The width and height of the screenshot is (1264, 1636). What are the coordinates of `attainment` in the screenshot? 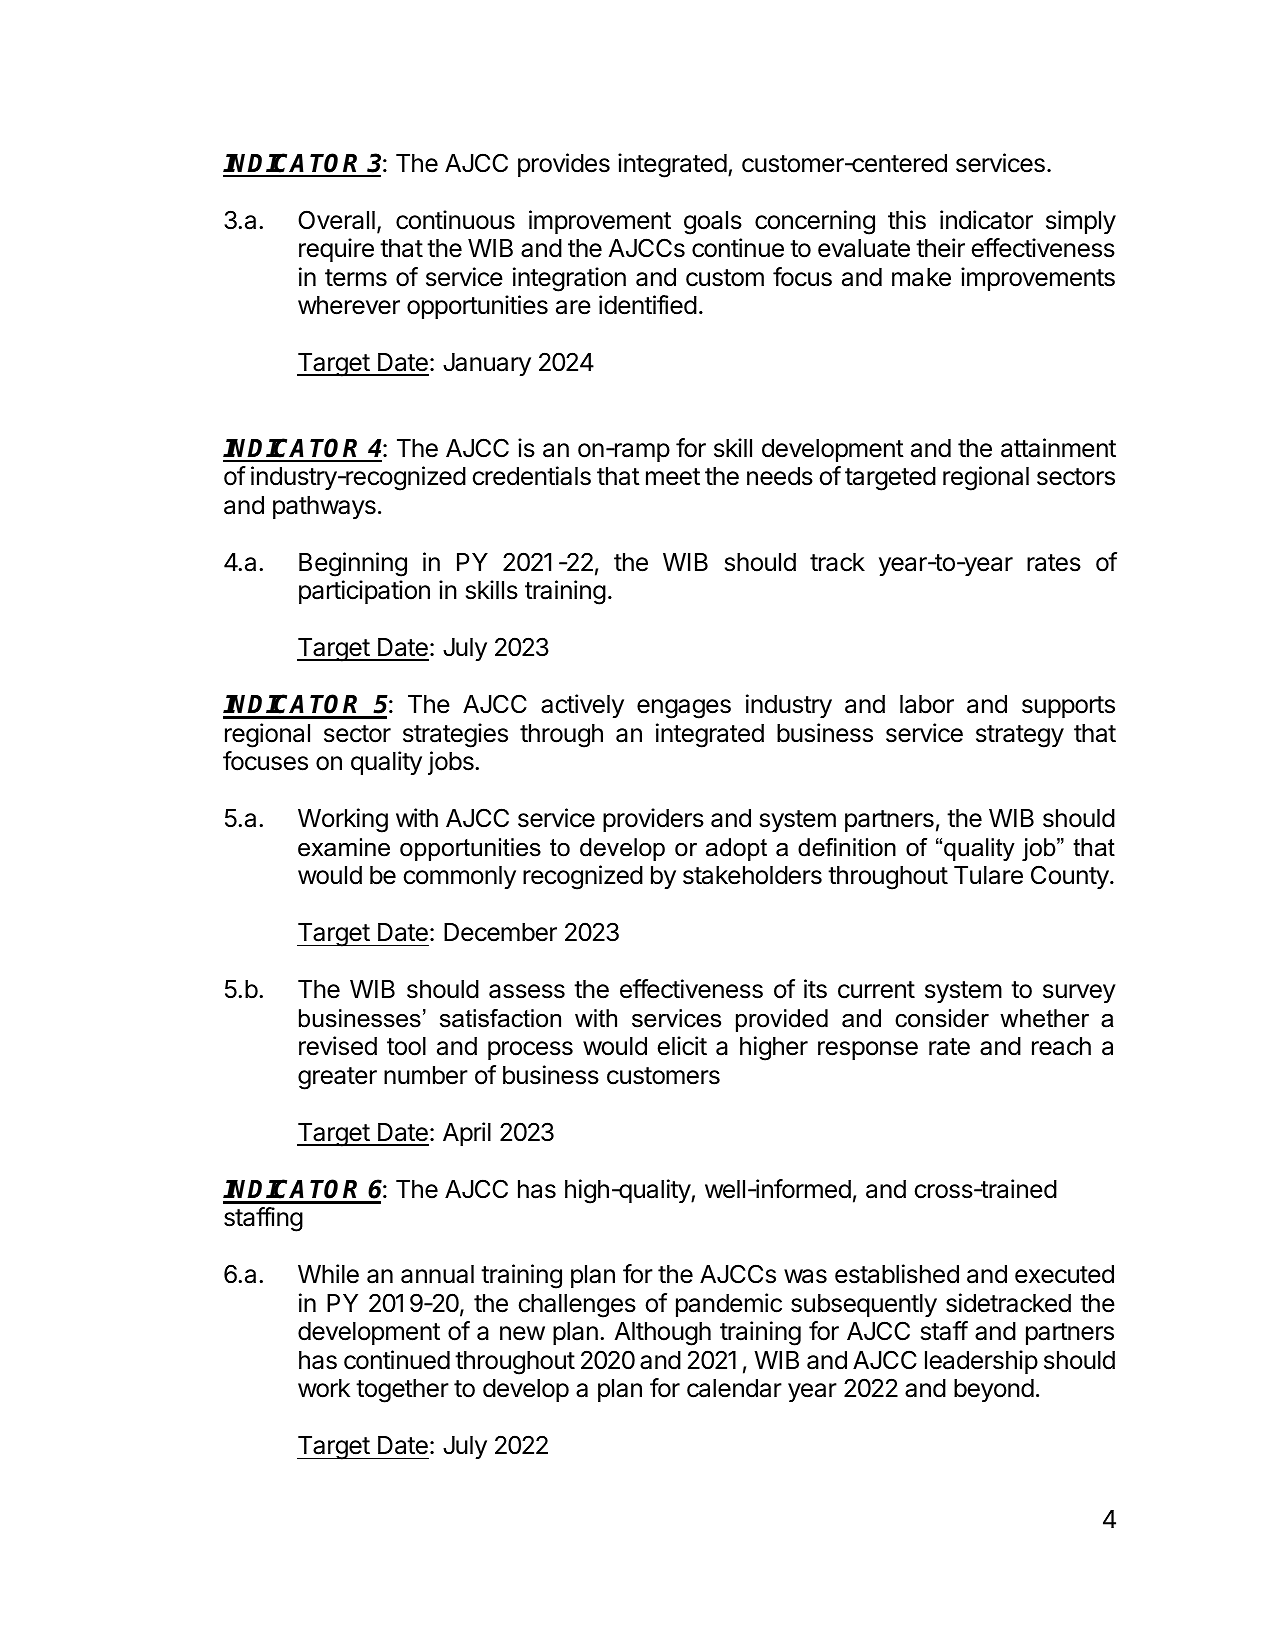 It's located at (1058, 448).
